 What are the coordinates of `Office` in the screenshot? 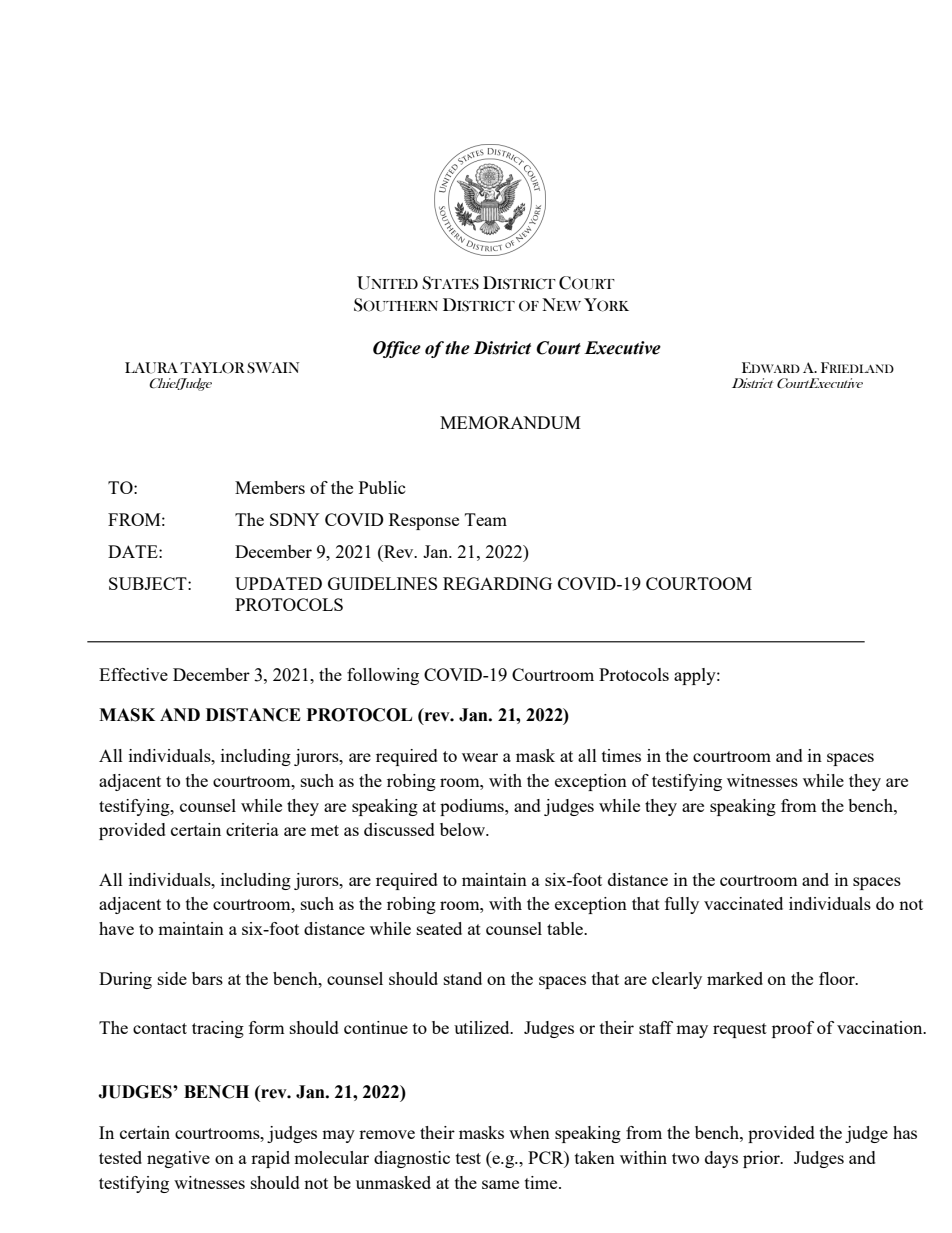 It's located at (397, 349).
